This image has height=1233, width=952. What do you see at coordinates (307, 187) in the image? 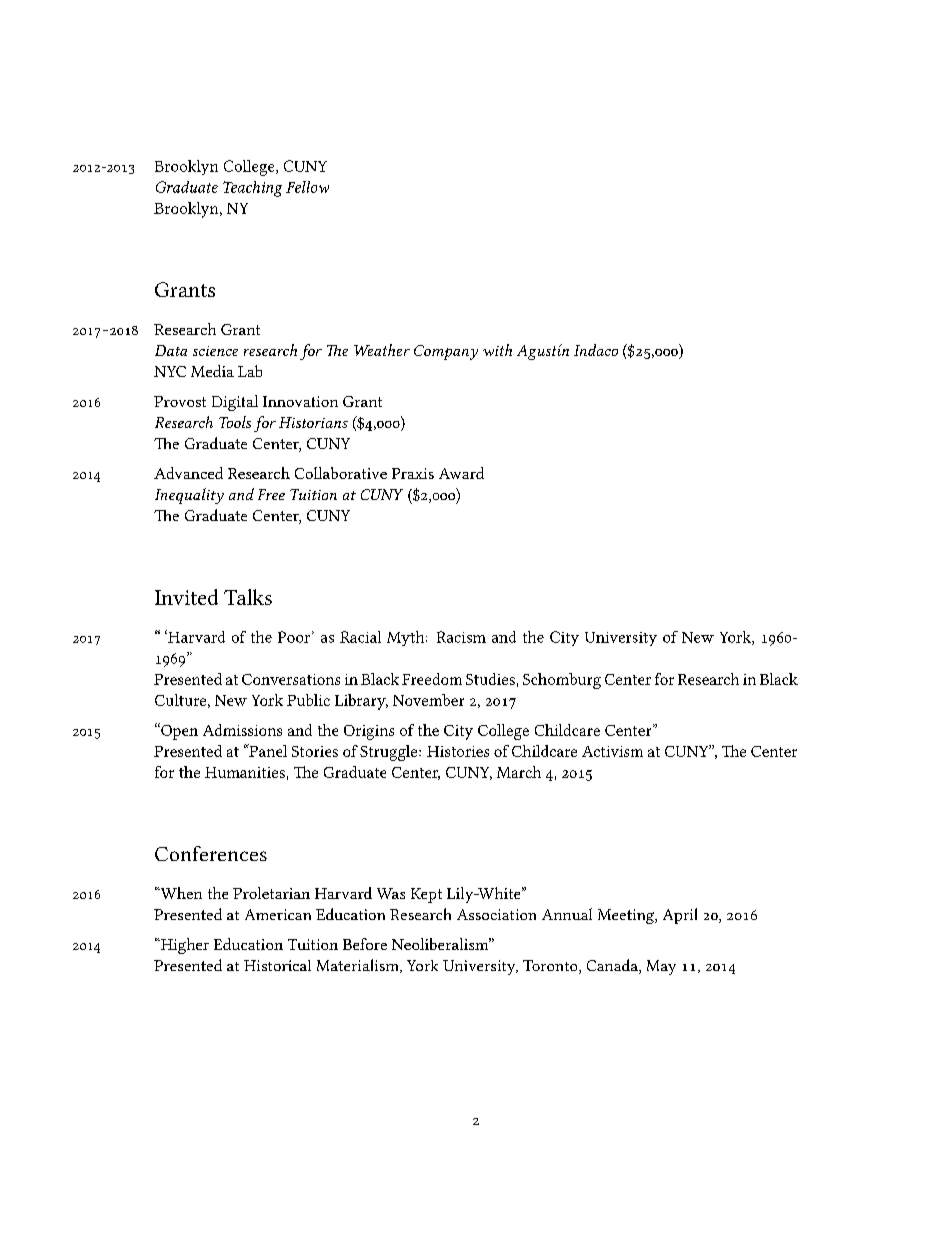
I see `Fellow` at bounding box center [307, 187].
